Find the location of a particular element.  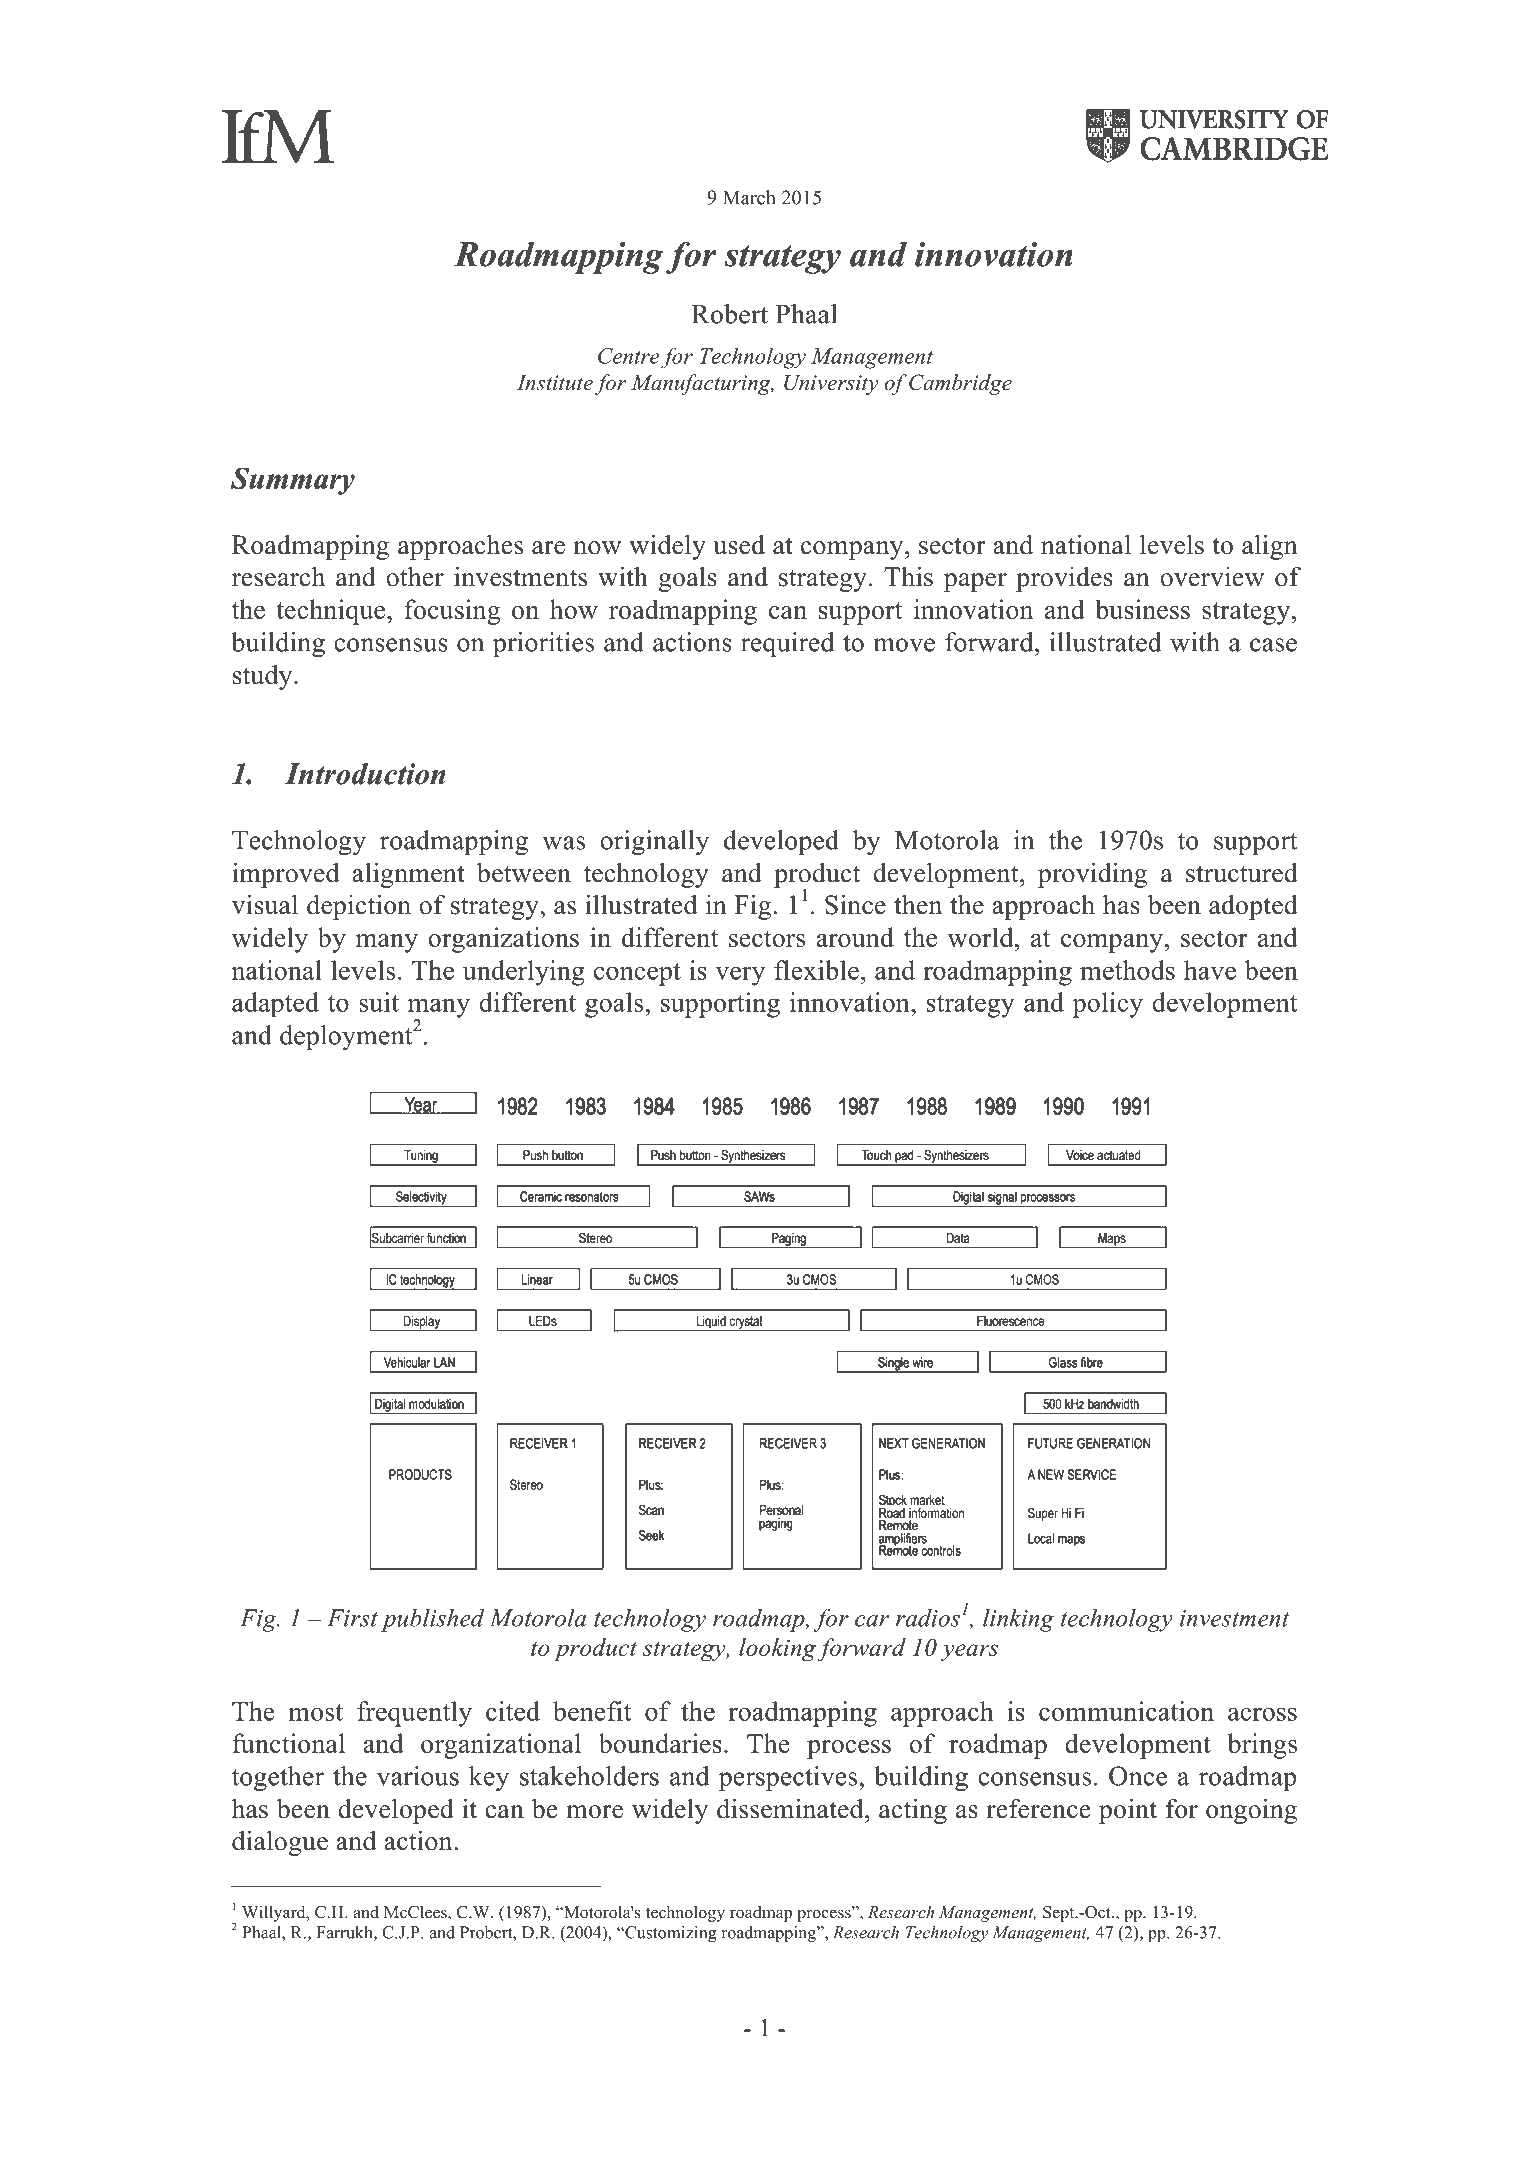

policy is located at coordinates (1108, 1005).
